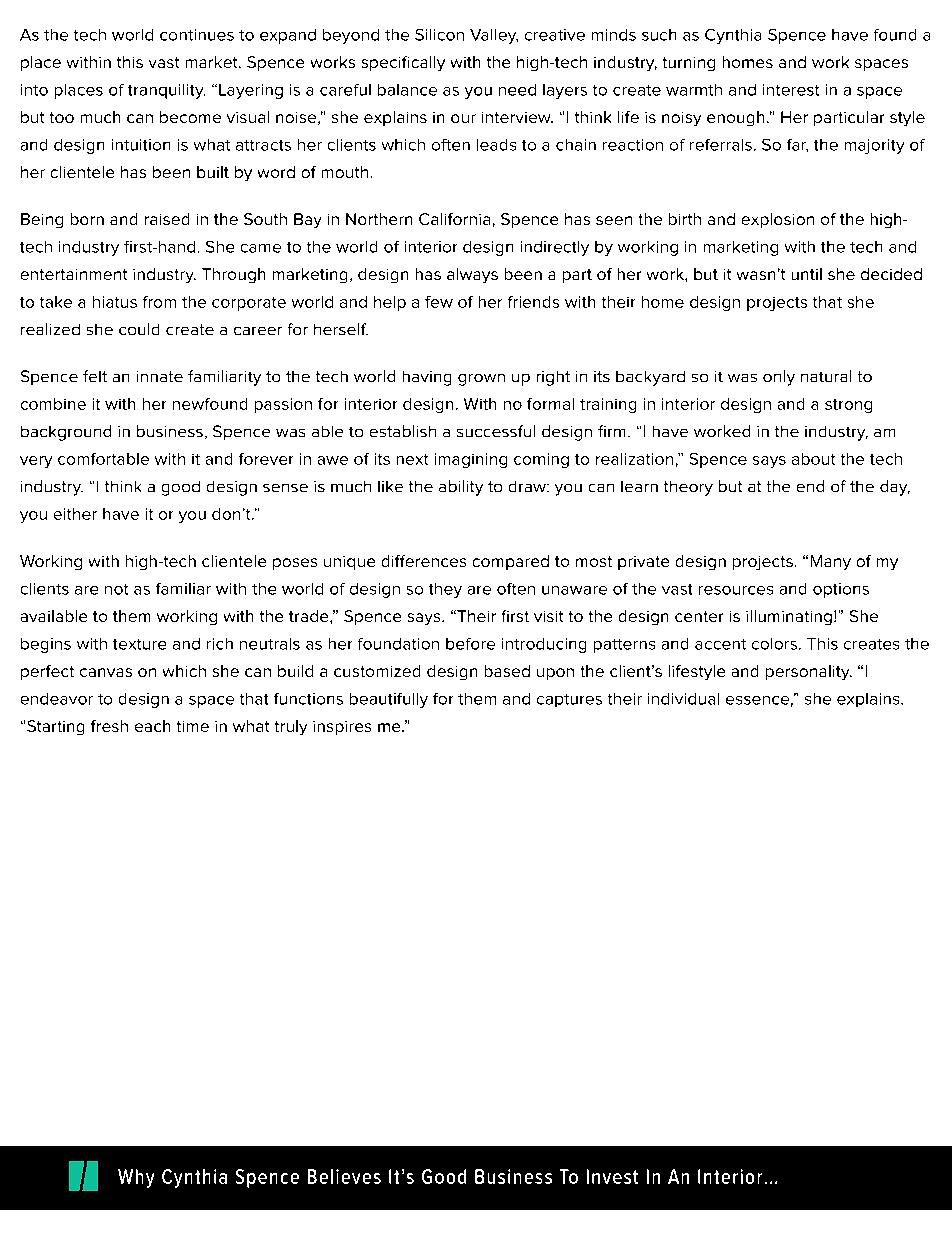  Describe the element at coordinates (494, 36) in the document. I see `Valley` at that location.
